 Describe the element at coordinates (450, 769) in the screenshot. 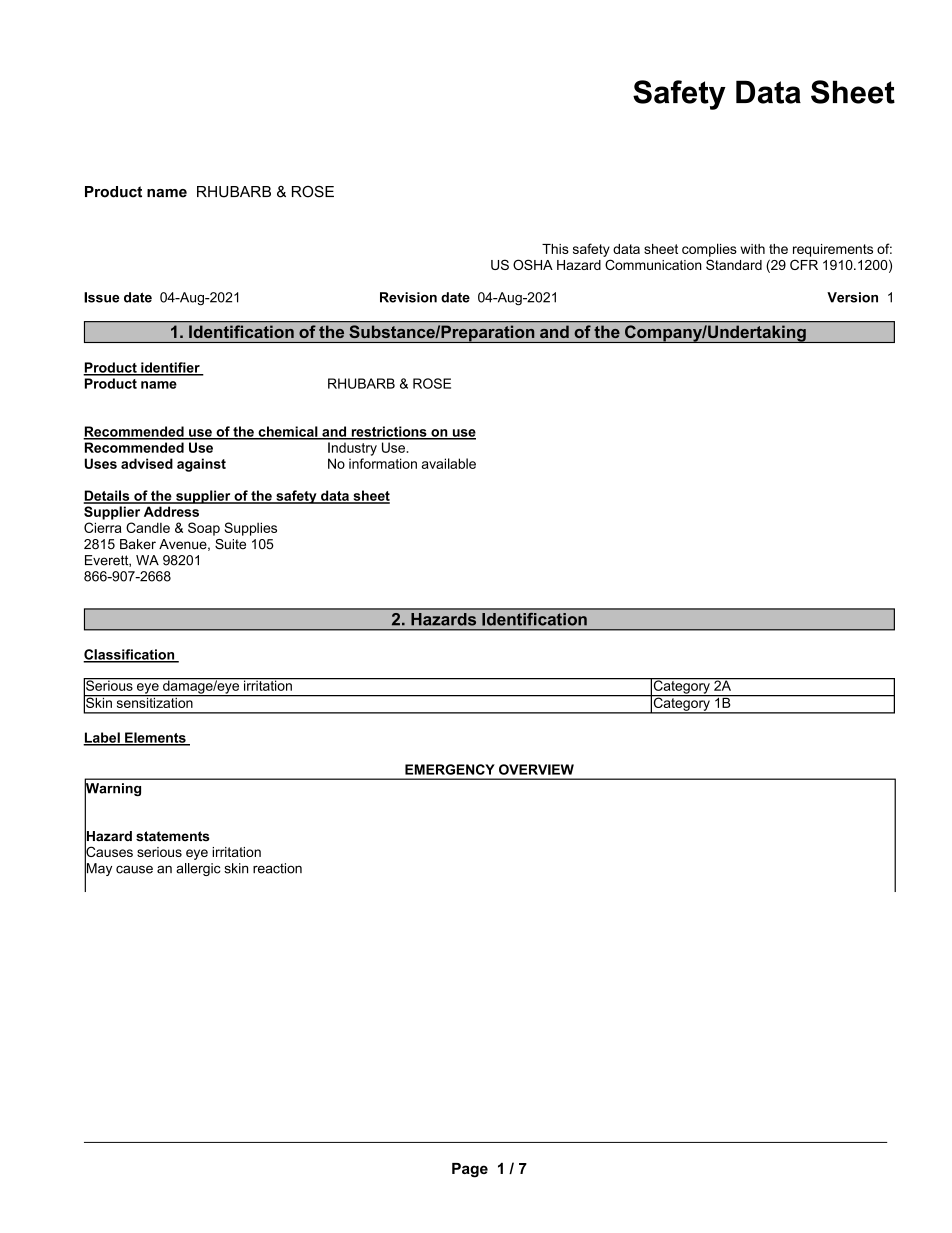

I see `EMERGENCY` at that location.
